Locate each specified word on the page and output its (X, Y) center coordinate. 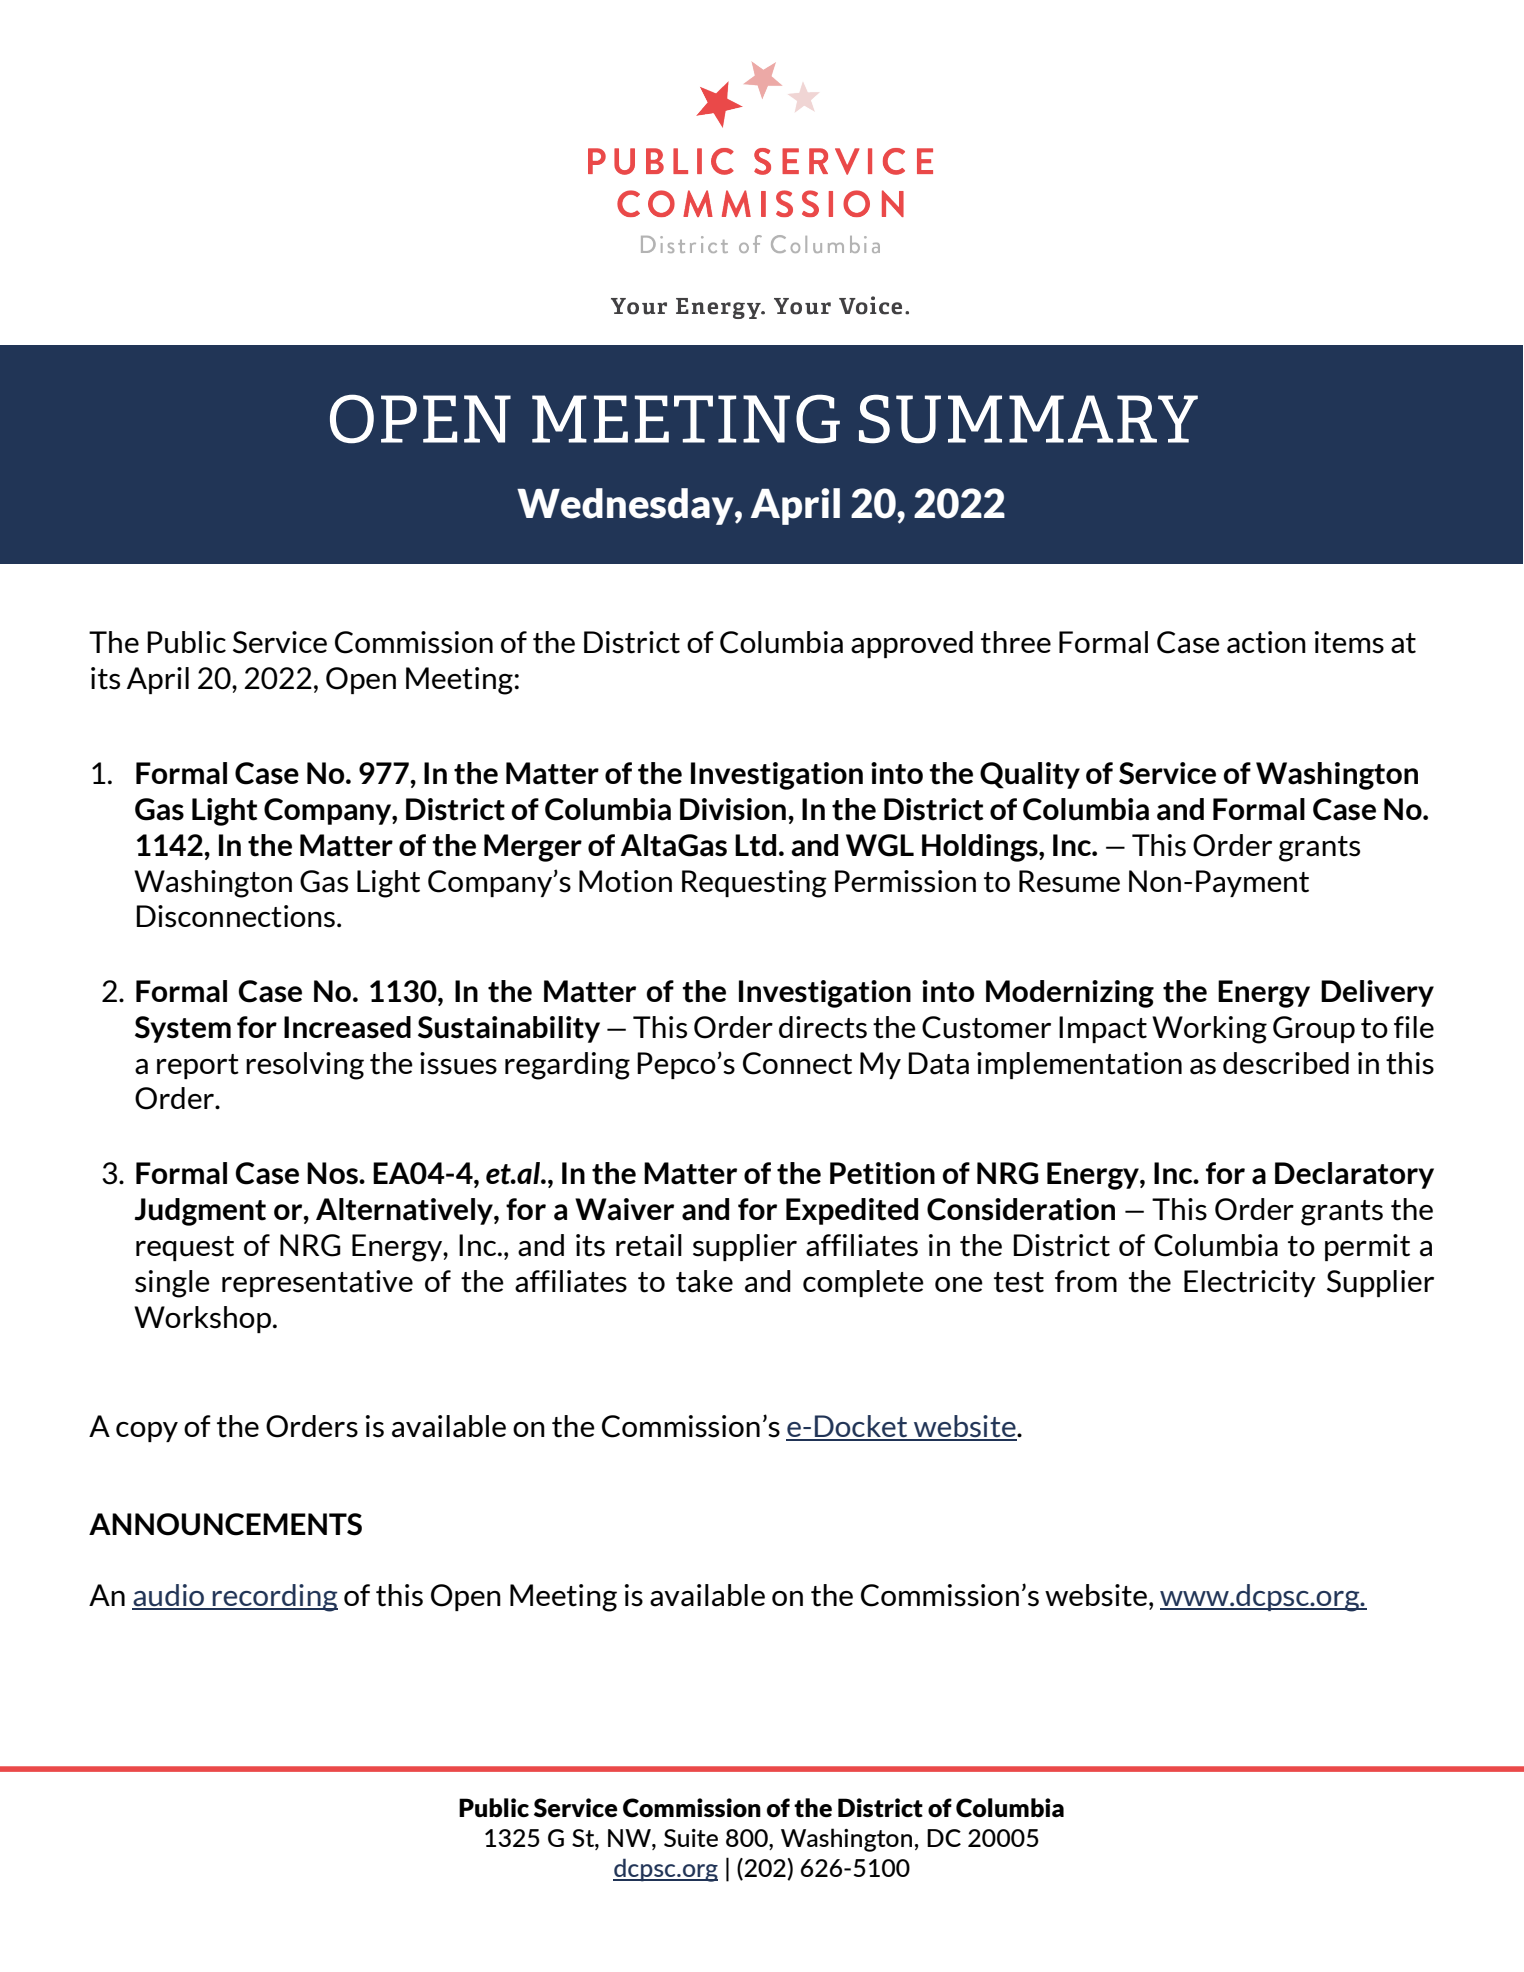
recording (274, 1598)
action (1266, 642)
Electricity (1250, 1283)
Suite (691, 1838)
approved (912, 644)
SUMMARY (1028, 419)
